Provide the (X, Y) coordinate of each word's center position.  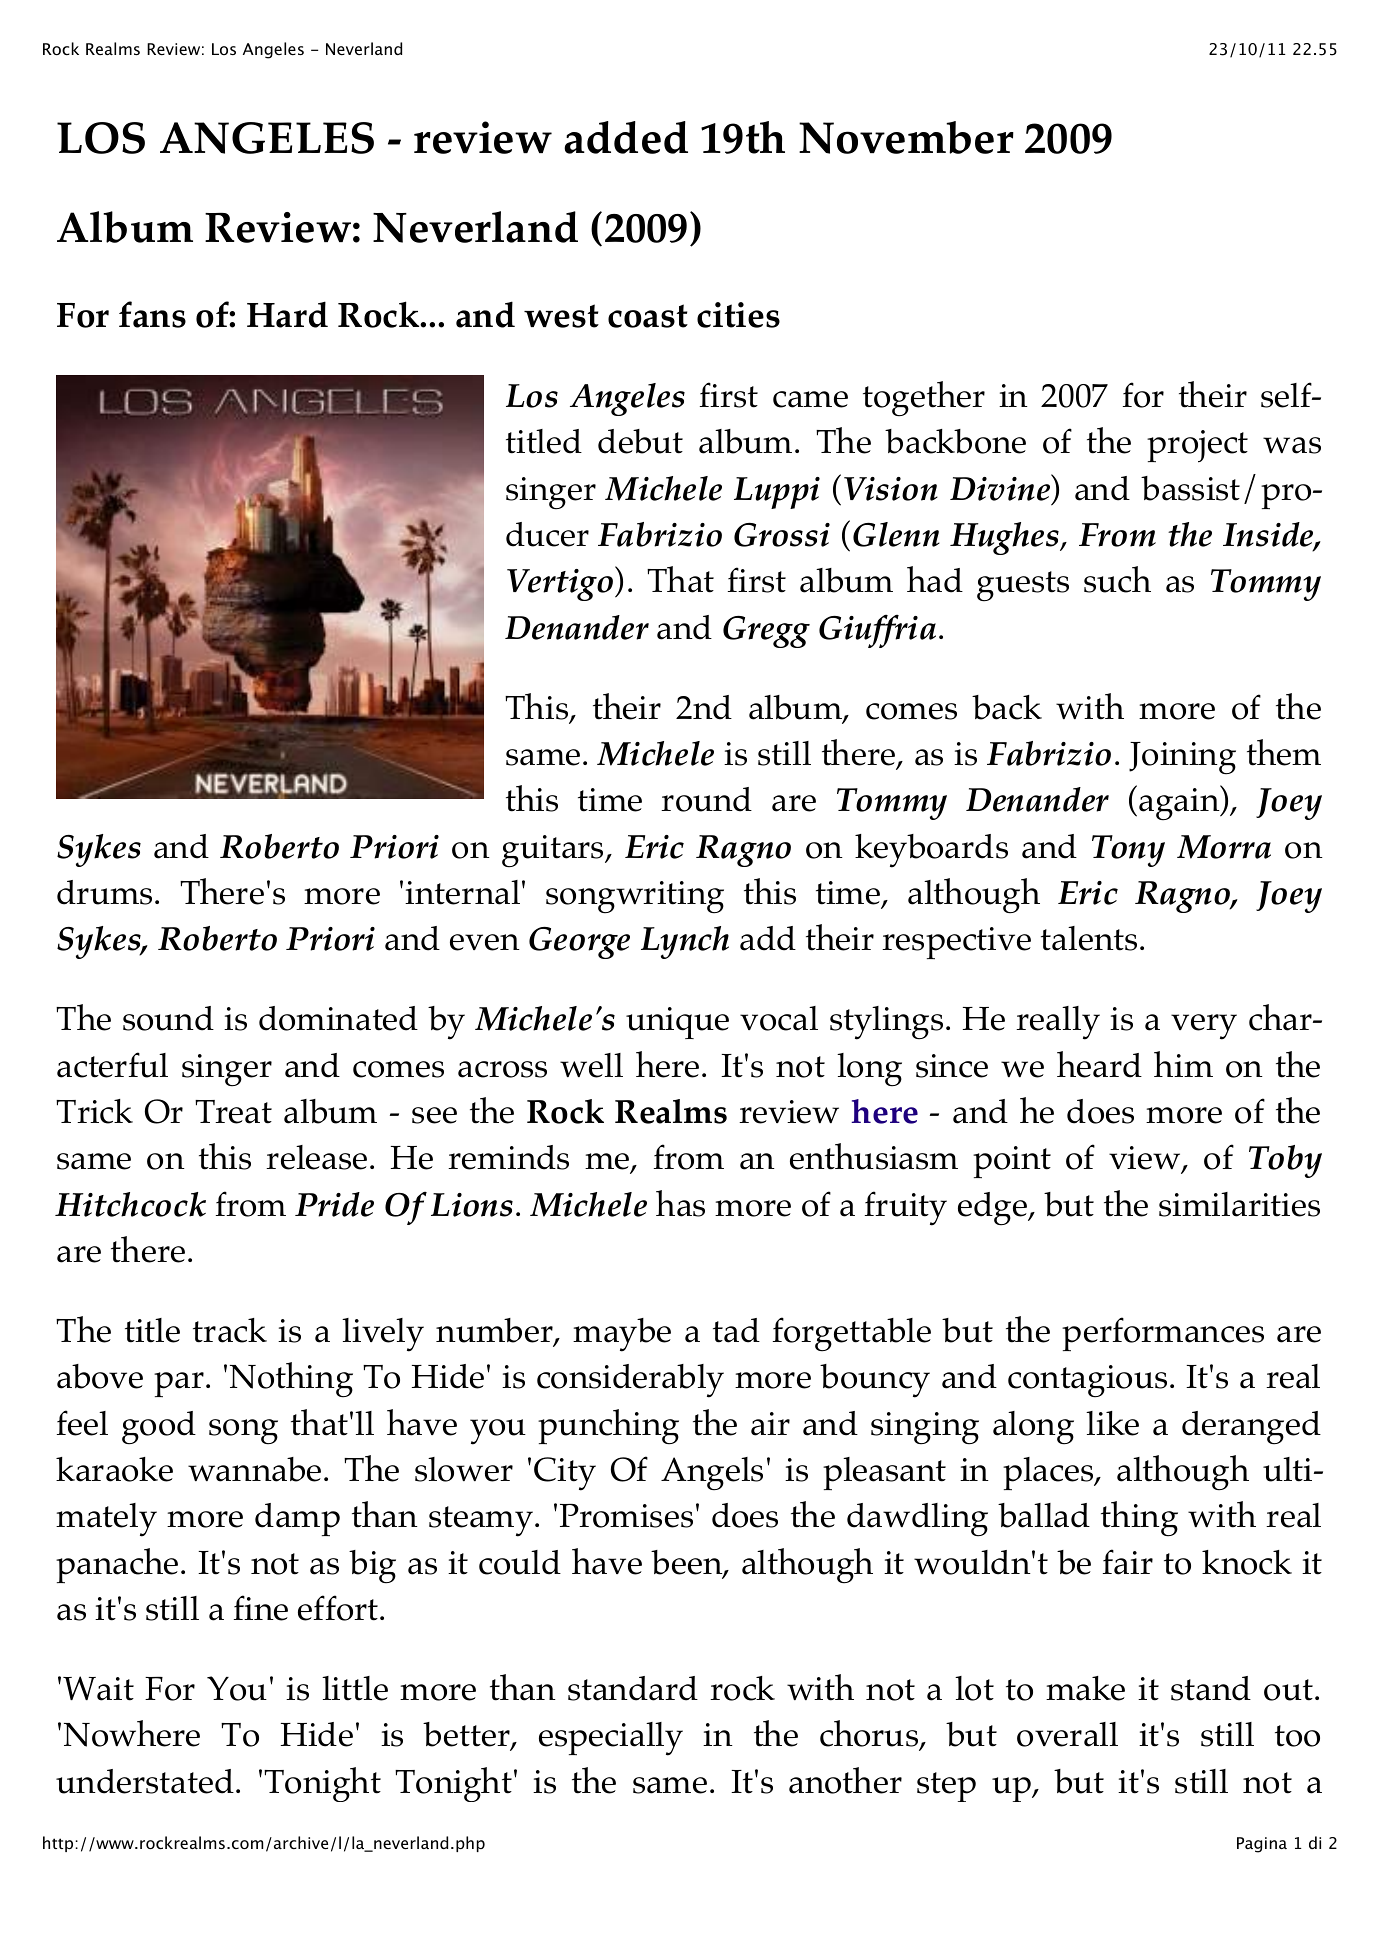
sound (168, 1018)
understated (145, 1781)
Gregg (766, 632)
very (1204, 1027)
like (1112, 1423)
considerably (630, 1381)
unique (677, 1023)
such (1117, 579)
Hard (287, 314)
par (179, 1384)
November (906, 137)
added (626, 137)
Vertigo (561, 584)
